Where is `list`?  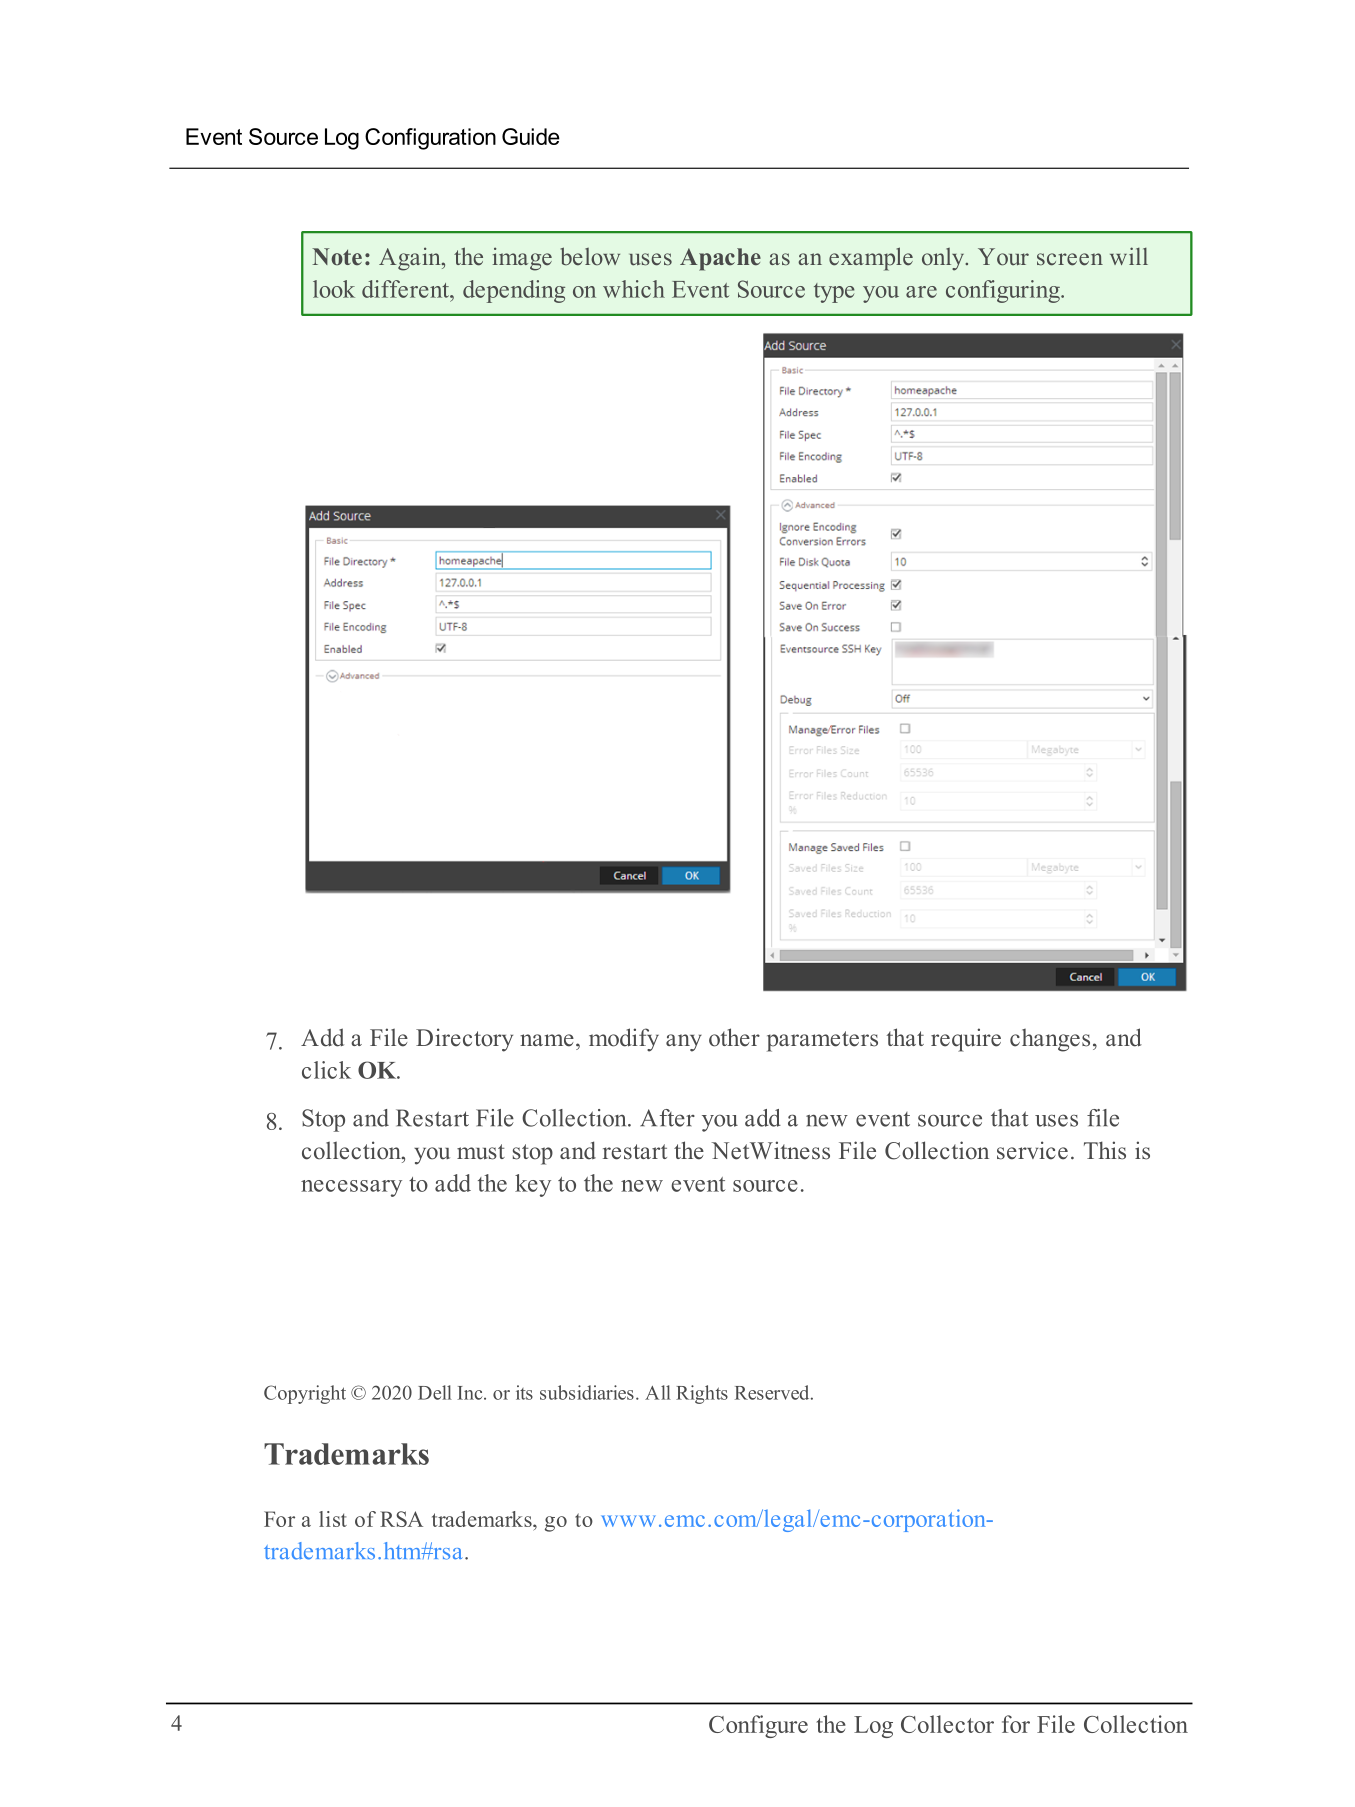
list is located at coordinates (333, 1519).
